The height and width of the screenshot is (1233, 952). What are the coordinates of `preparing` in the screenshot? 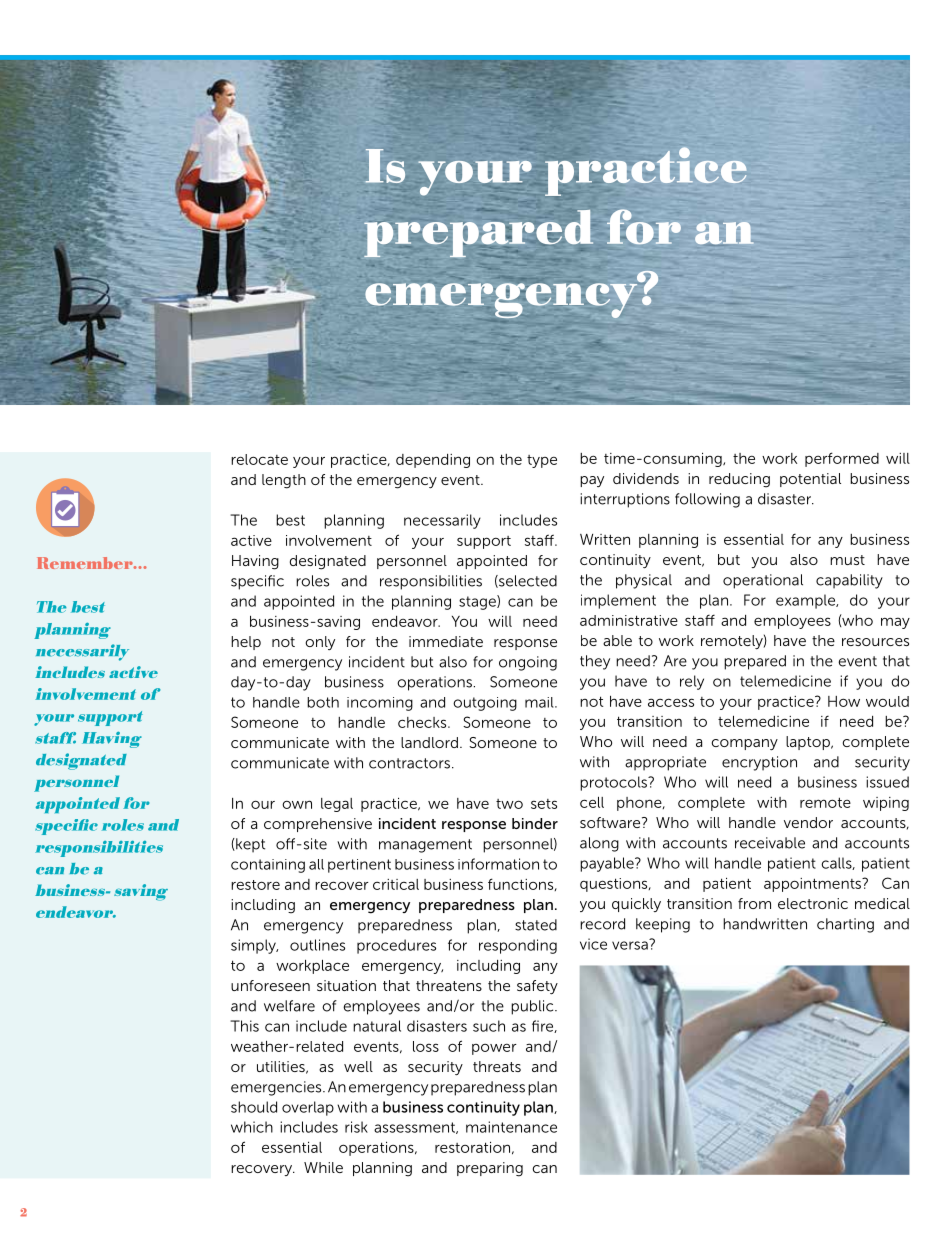 It's located at (490, 1169).
